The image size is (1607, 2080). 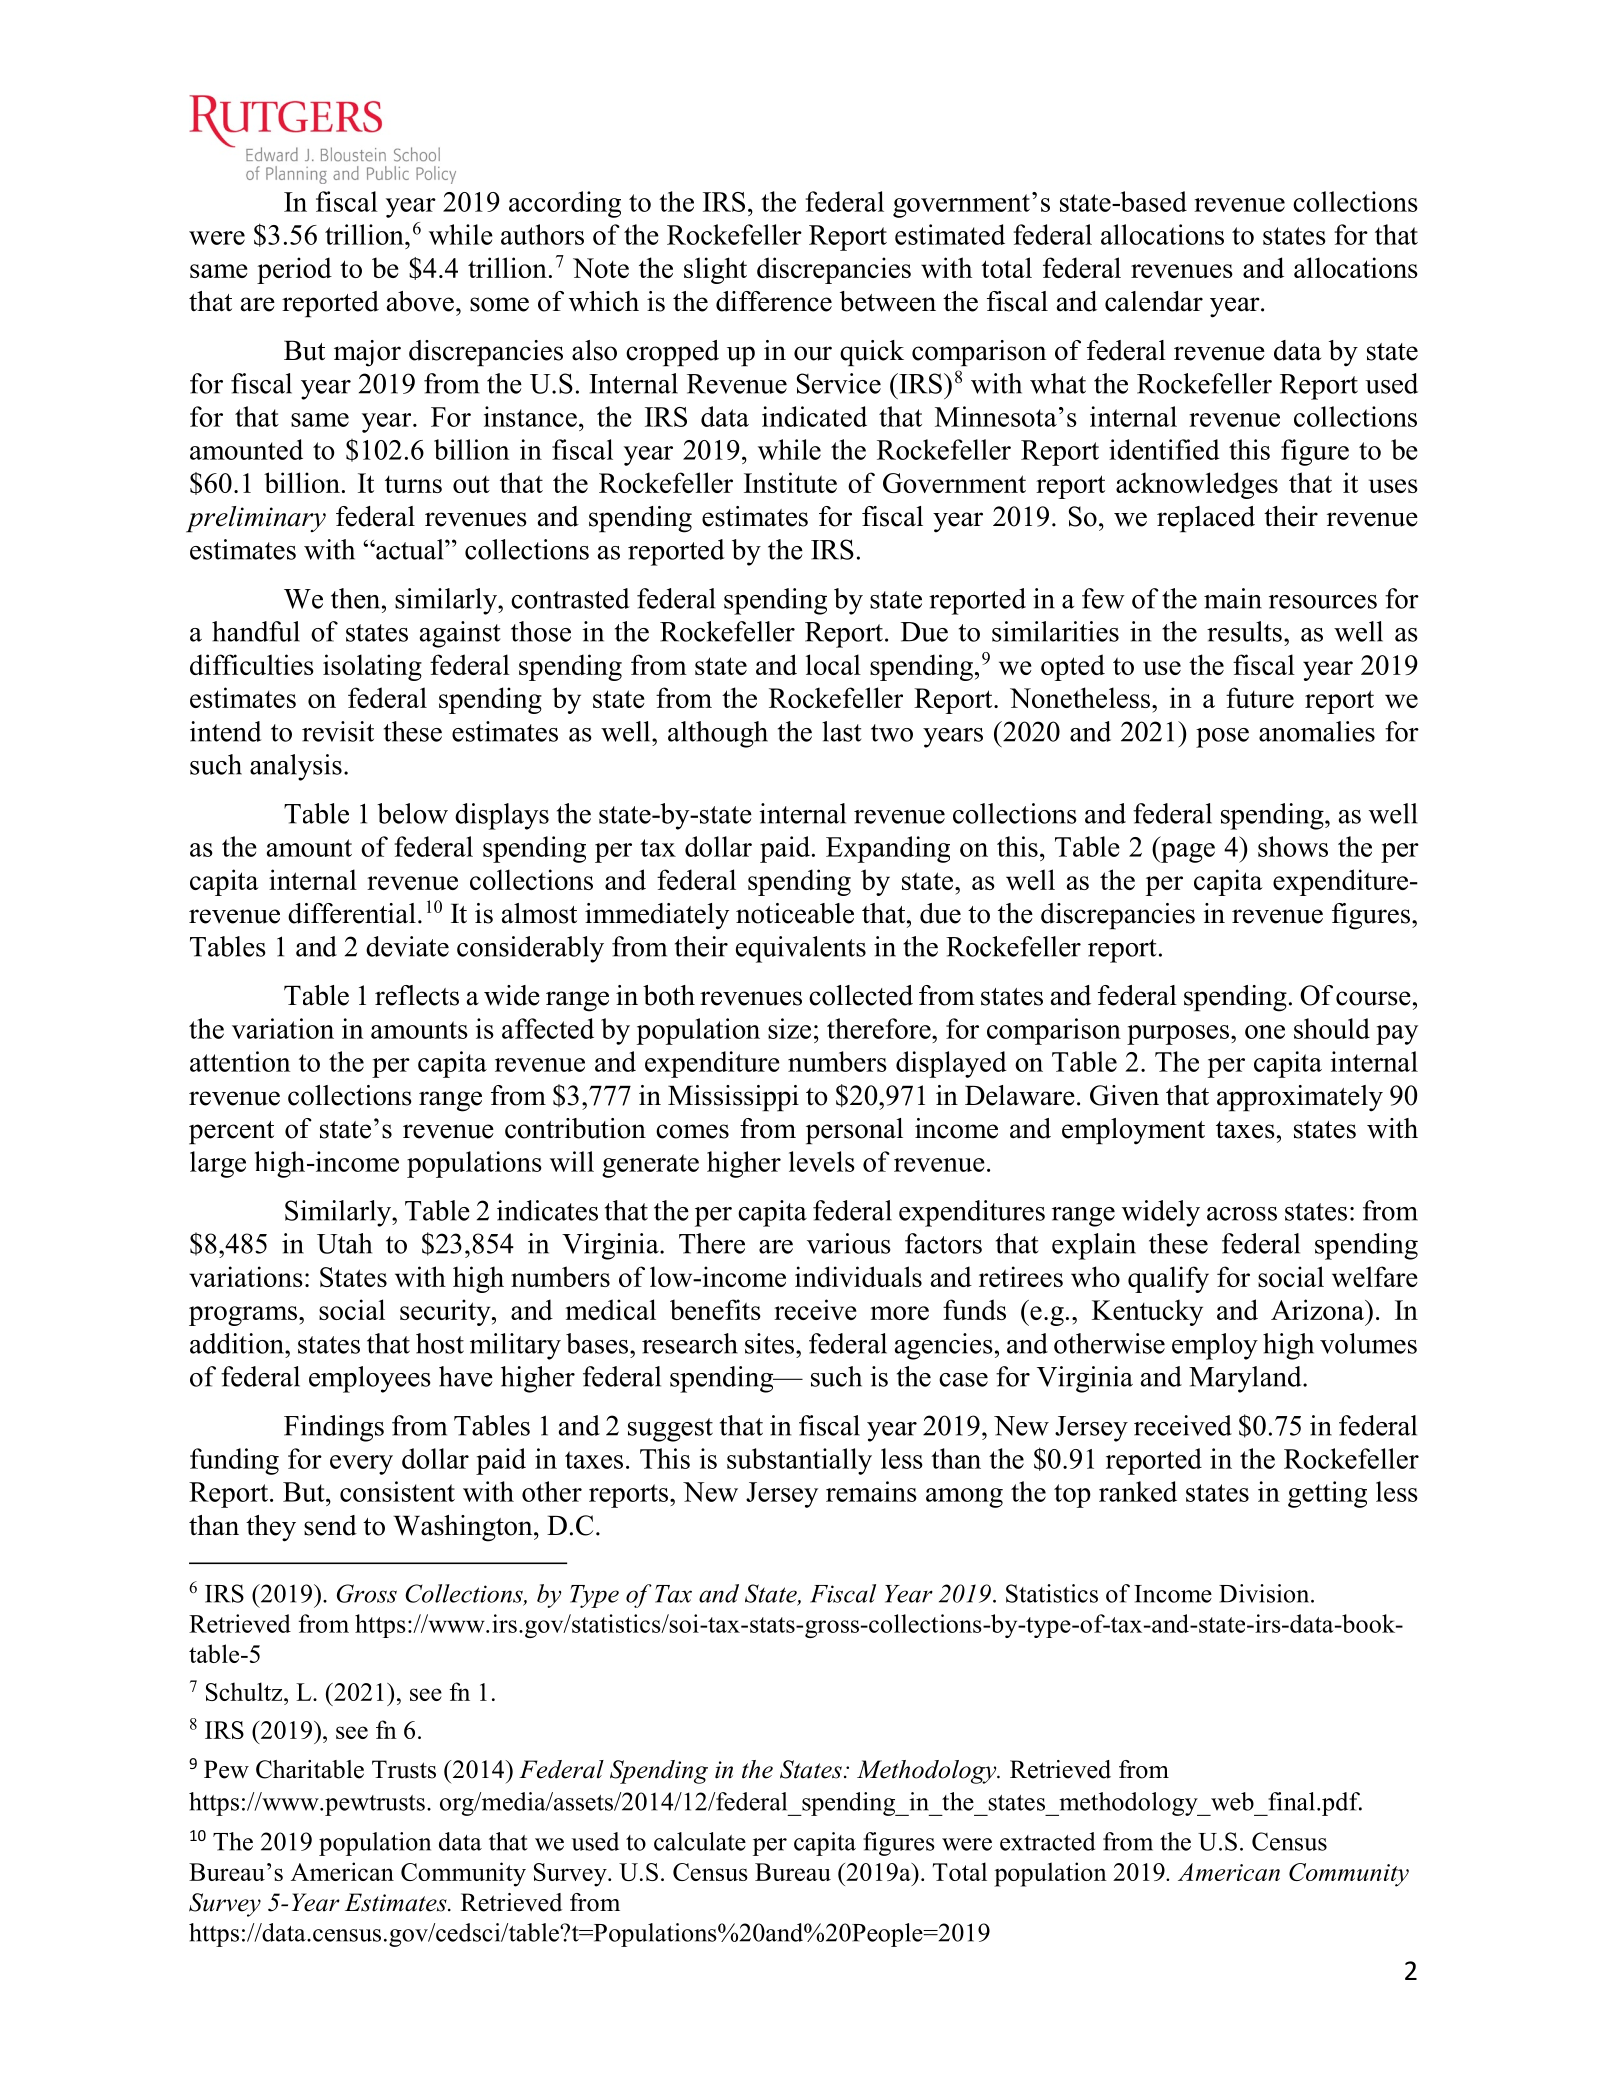 I want to click on difference, so click(x=774, y=301).
